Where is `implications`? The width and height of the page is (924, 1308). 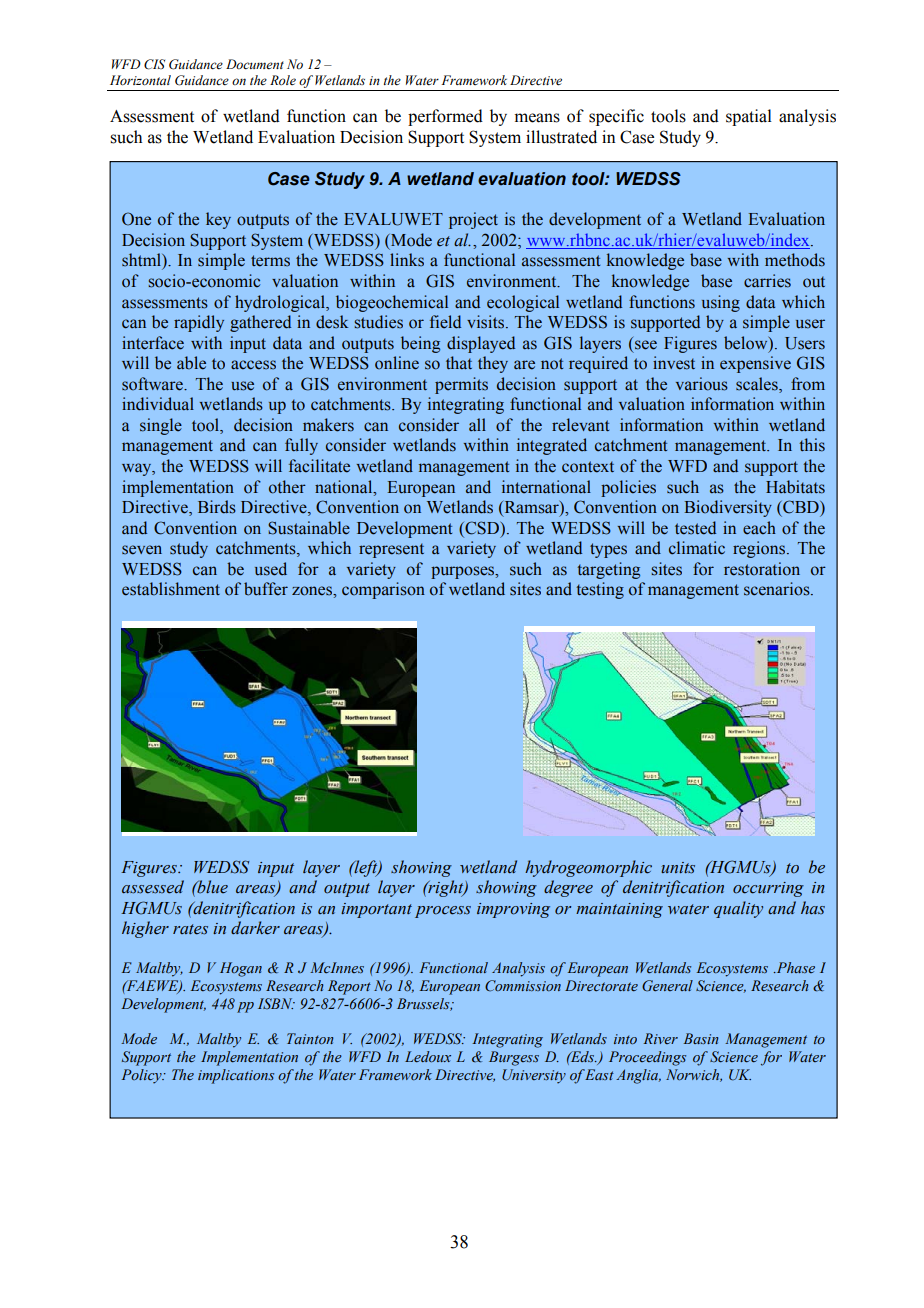 implications is located at coordinates (236, 1076).
